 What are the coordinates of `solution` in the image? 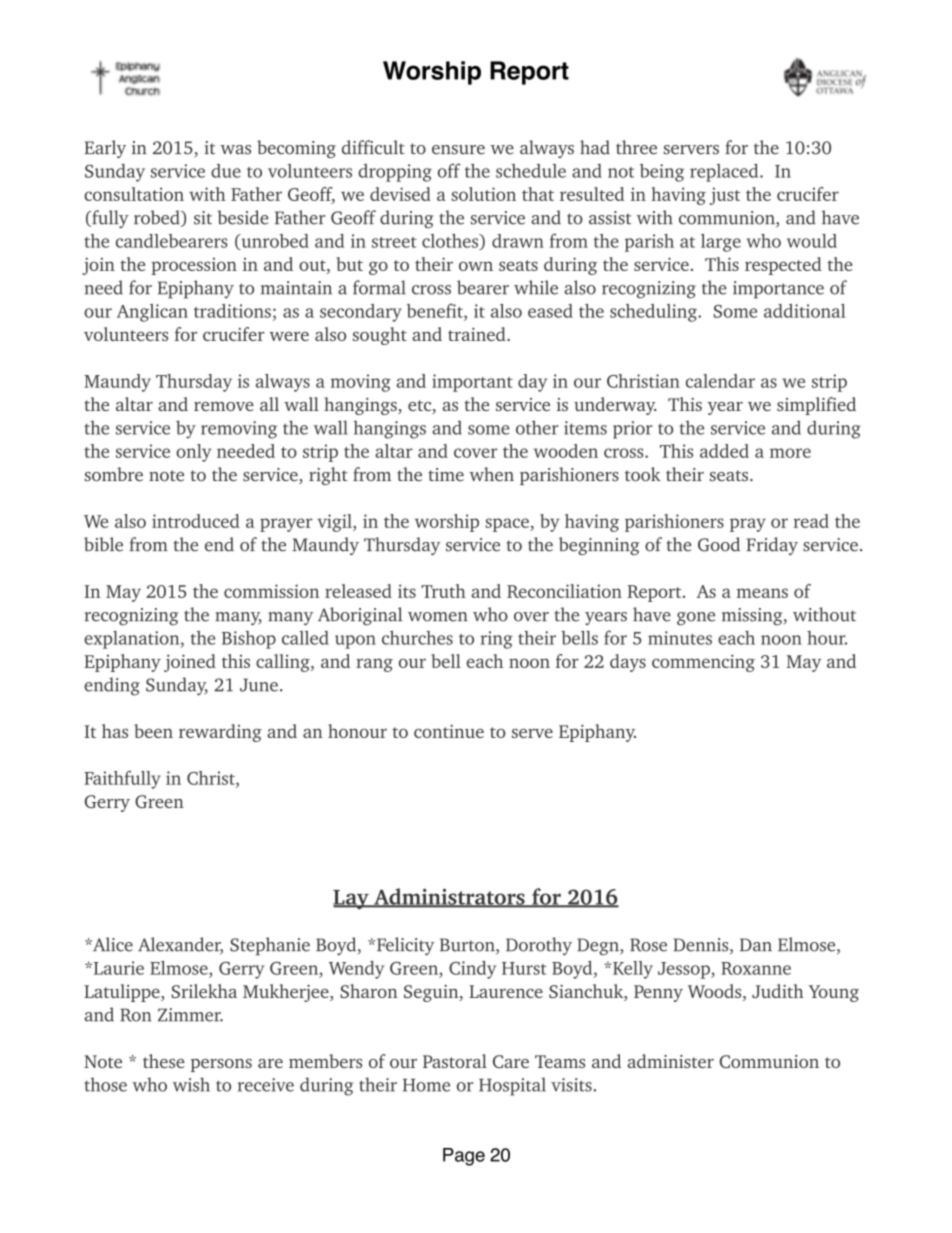 It's located at (483, 194).
